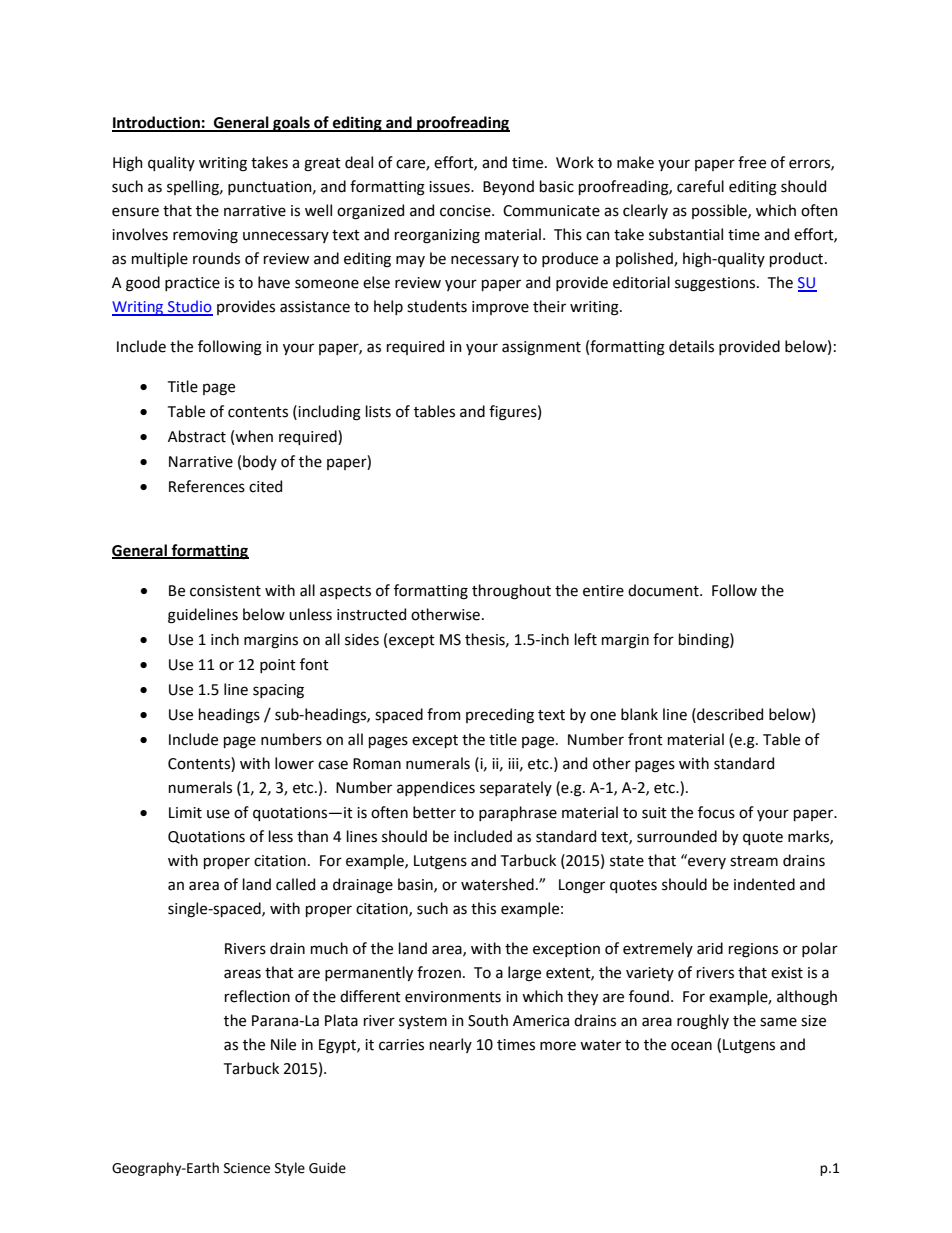 This screenshot has width=952, height=1233. I want to click on lists, so click(378, 411).
